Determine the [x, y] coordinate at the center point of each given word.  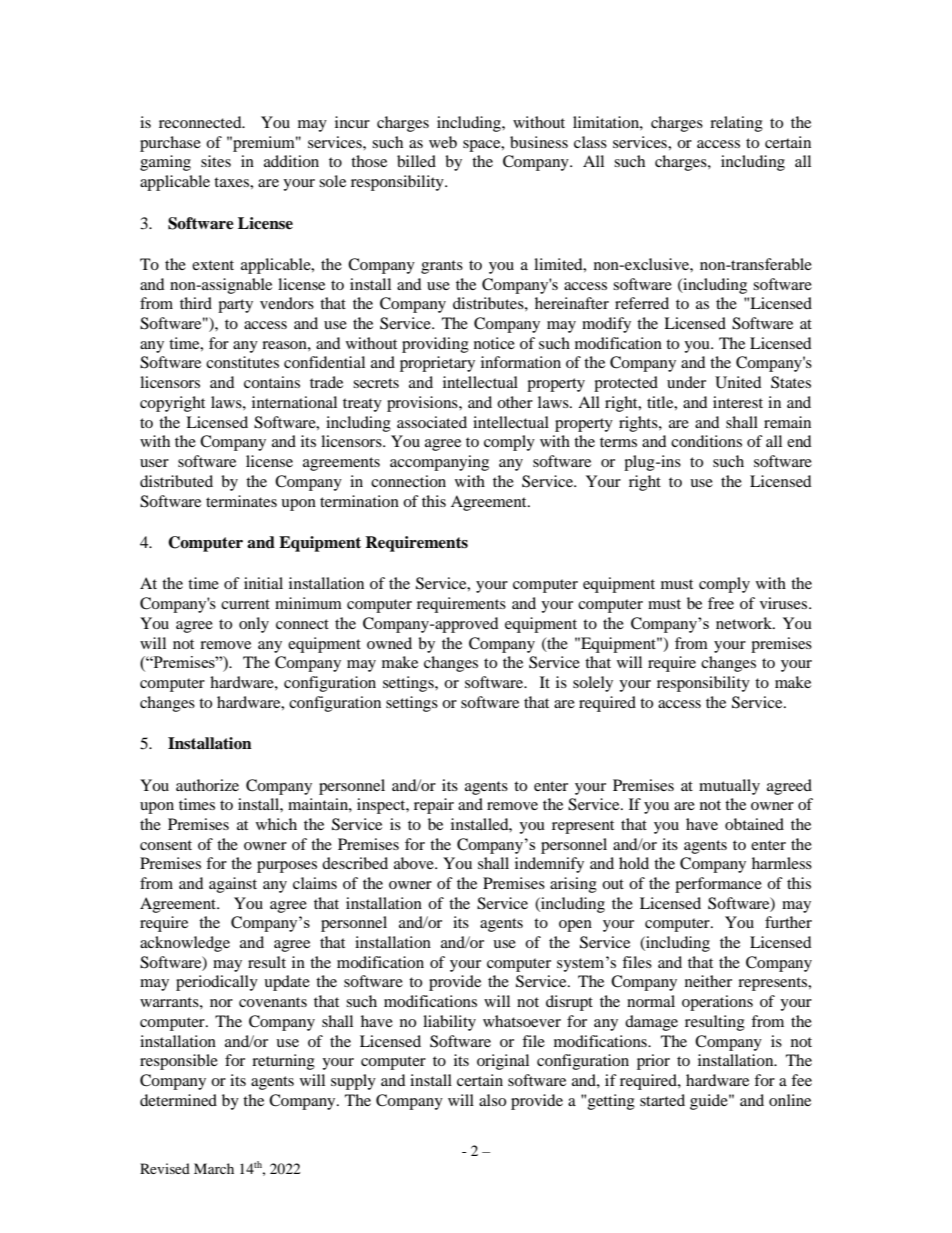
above [415, 863]
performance [718, 885]
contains [272, 382]
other [515, 402]
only [254, 625]
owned [389, 643]
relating [736, 124]
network [745, 623]
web [443, 142]
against [233, 885]
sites [216, 161]
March [214, 1168]
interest [738, 402]
